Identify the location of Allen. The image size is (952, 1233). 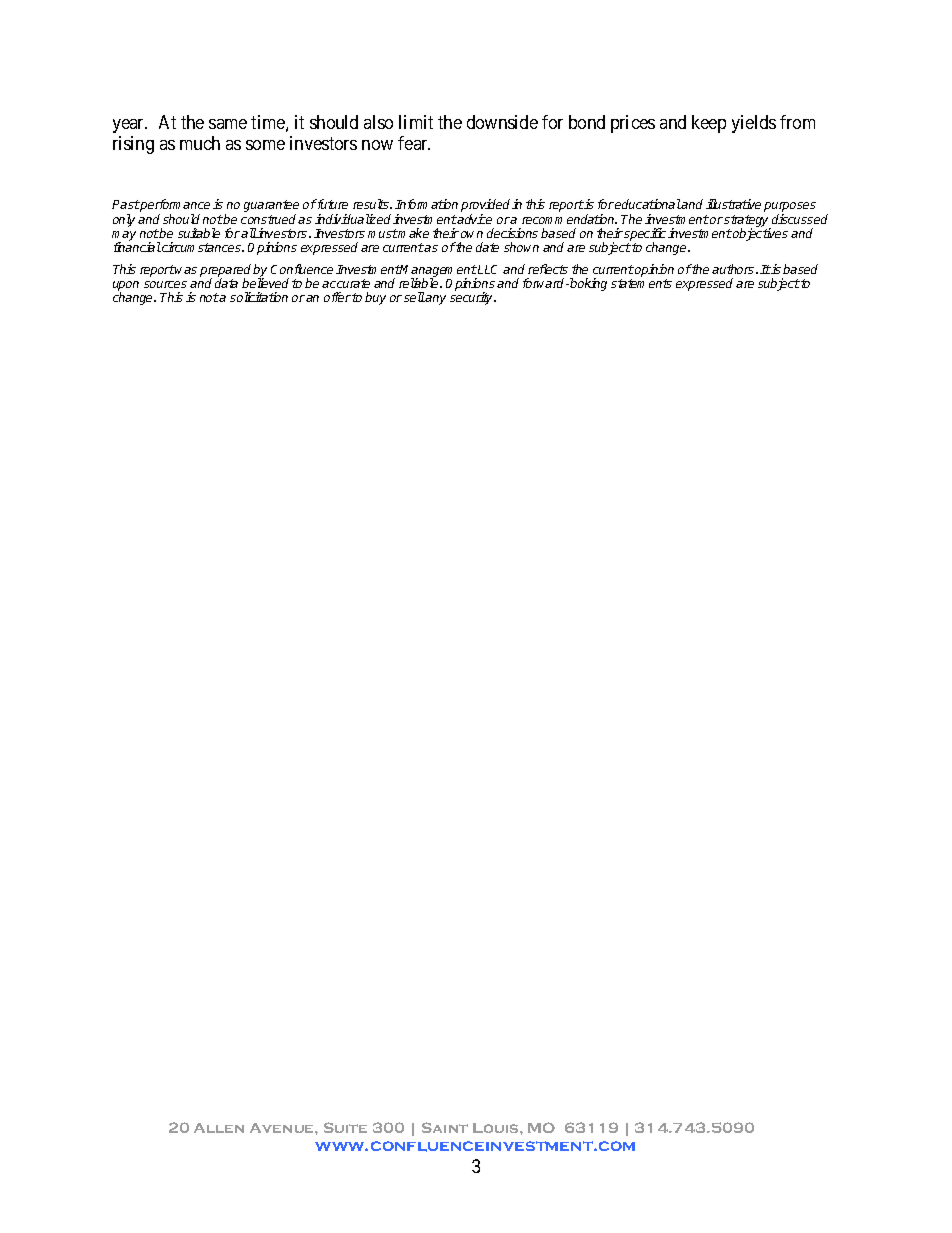
(219, 1128).
